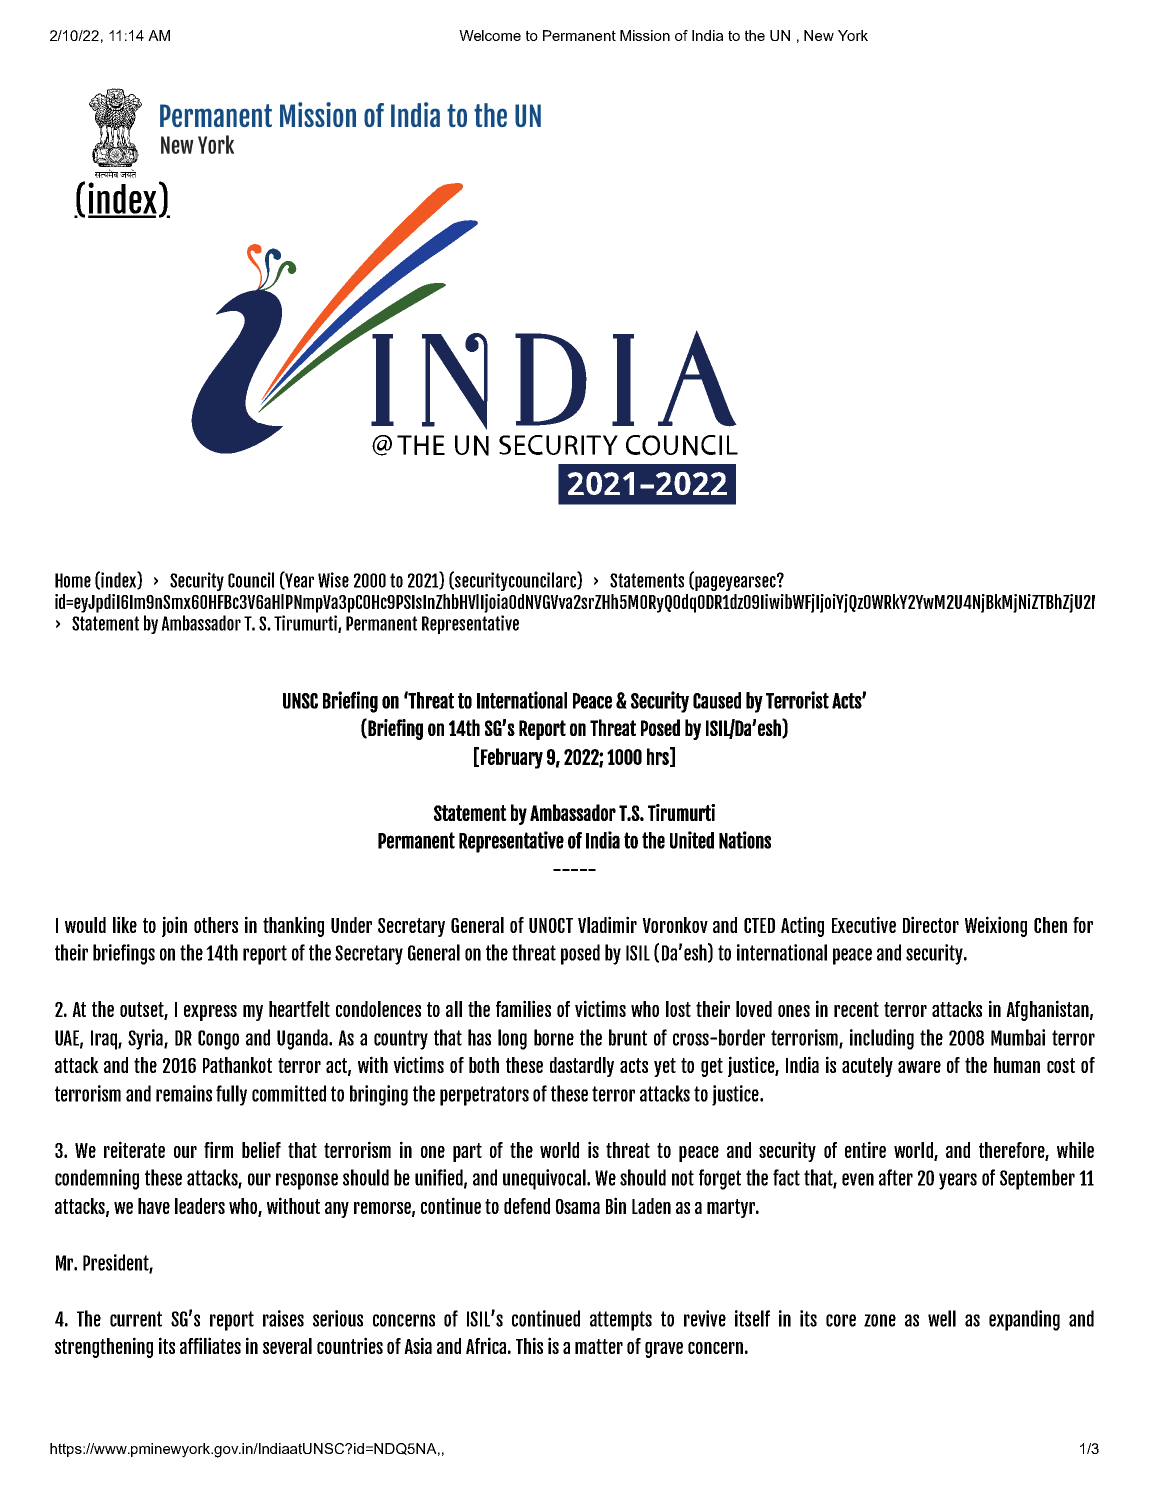  I want to click on express, so click(210, 1013).
